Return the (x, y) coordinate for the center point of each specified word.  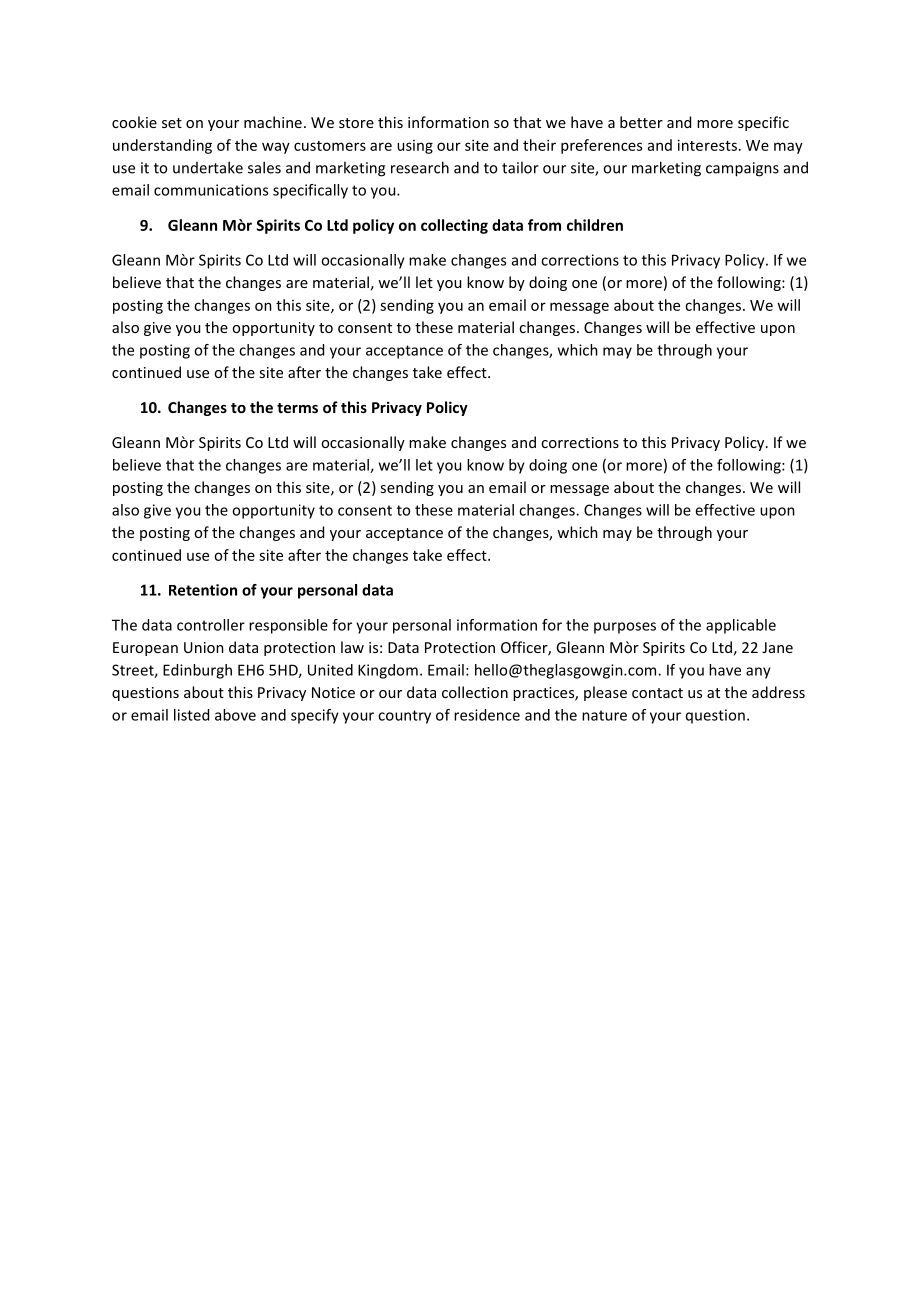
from (544, 225)
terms (297, 408)
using (415, 147)
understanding (162, 146)
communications (211, 190)
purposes (625, 628)
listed (191, 715)
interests (707, 145)
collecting (454, 226)
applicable (741, 626)
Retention (203, 590)
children (595, 225)
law (352, 647)
